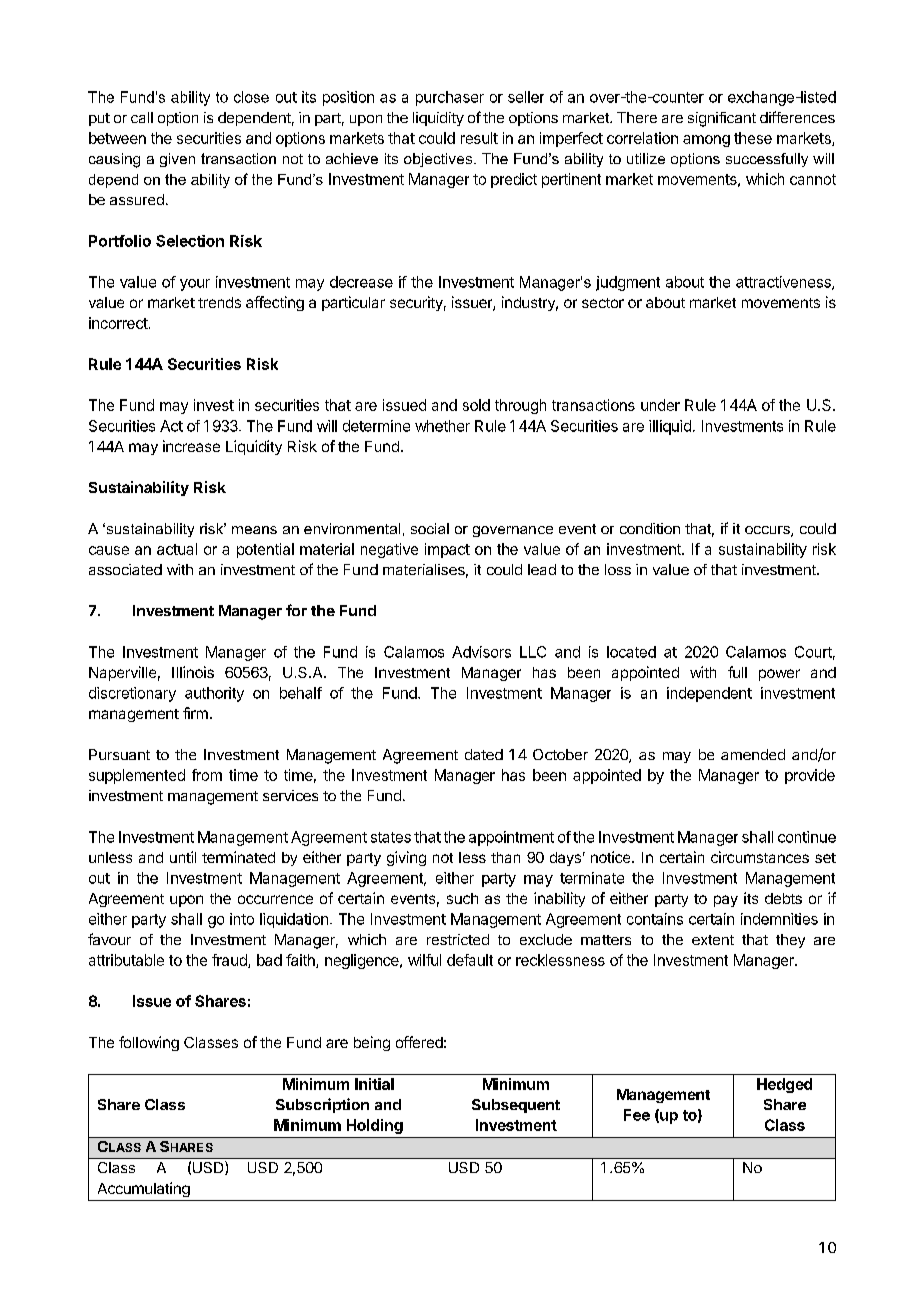  Describe the element at coordinates (511, 838) in the screenshot. I see `appointment` at that location.
